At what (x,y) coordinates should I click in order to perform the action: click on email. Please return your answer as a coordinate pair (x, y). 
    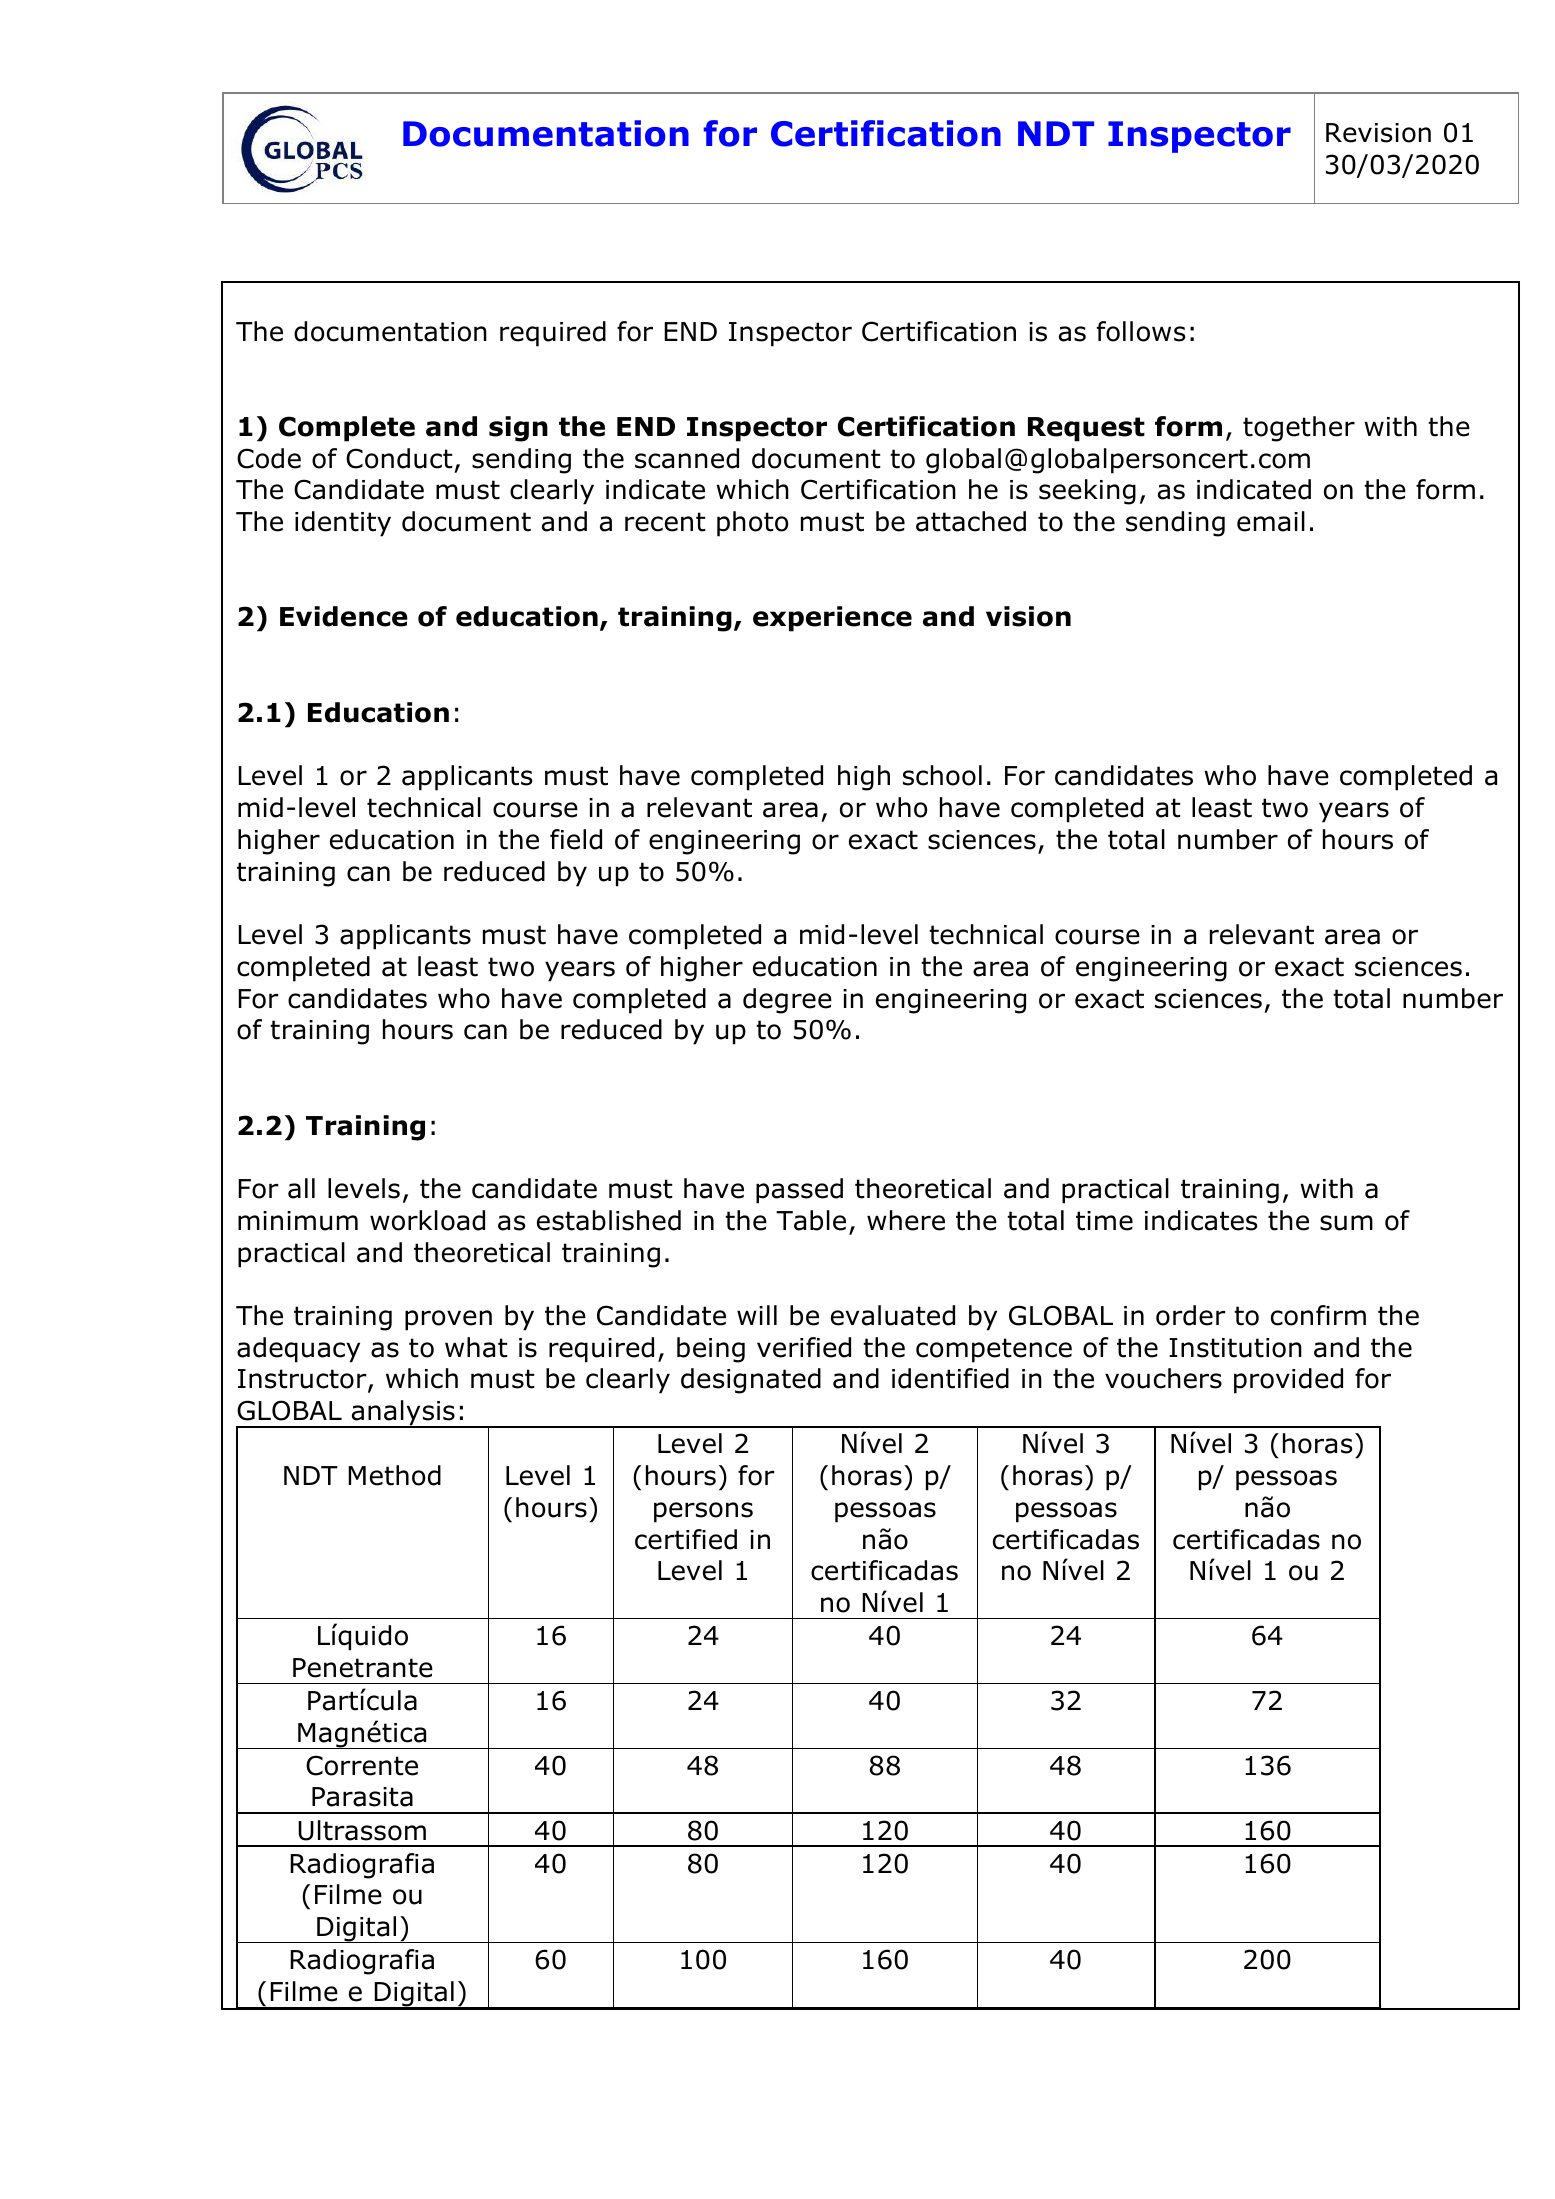
    Looking at the image, I should click on (1271, 521).
